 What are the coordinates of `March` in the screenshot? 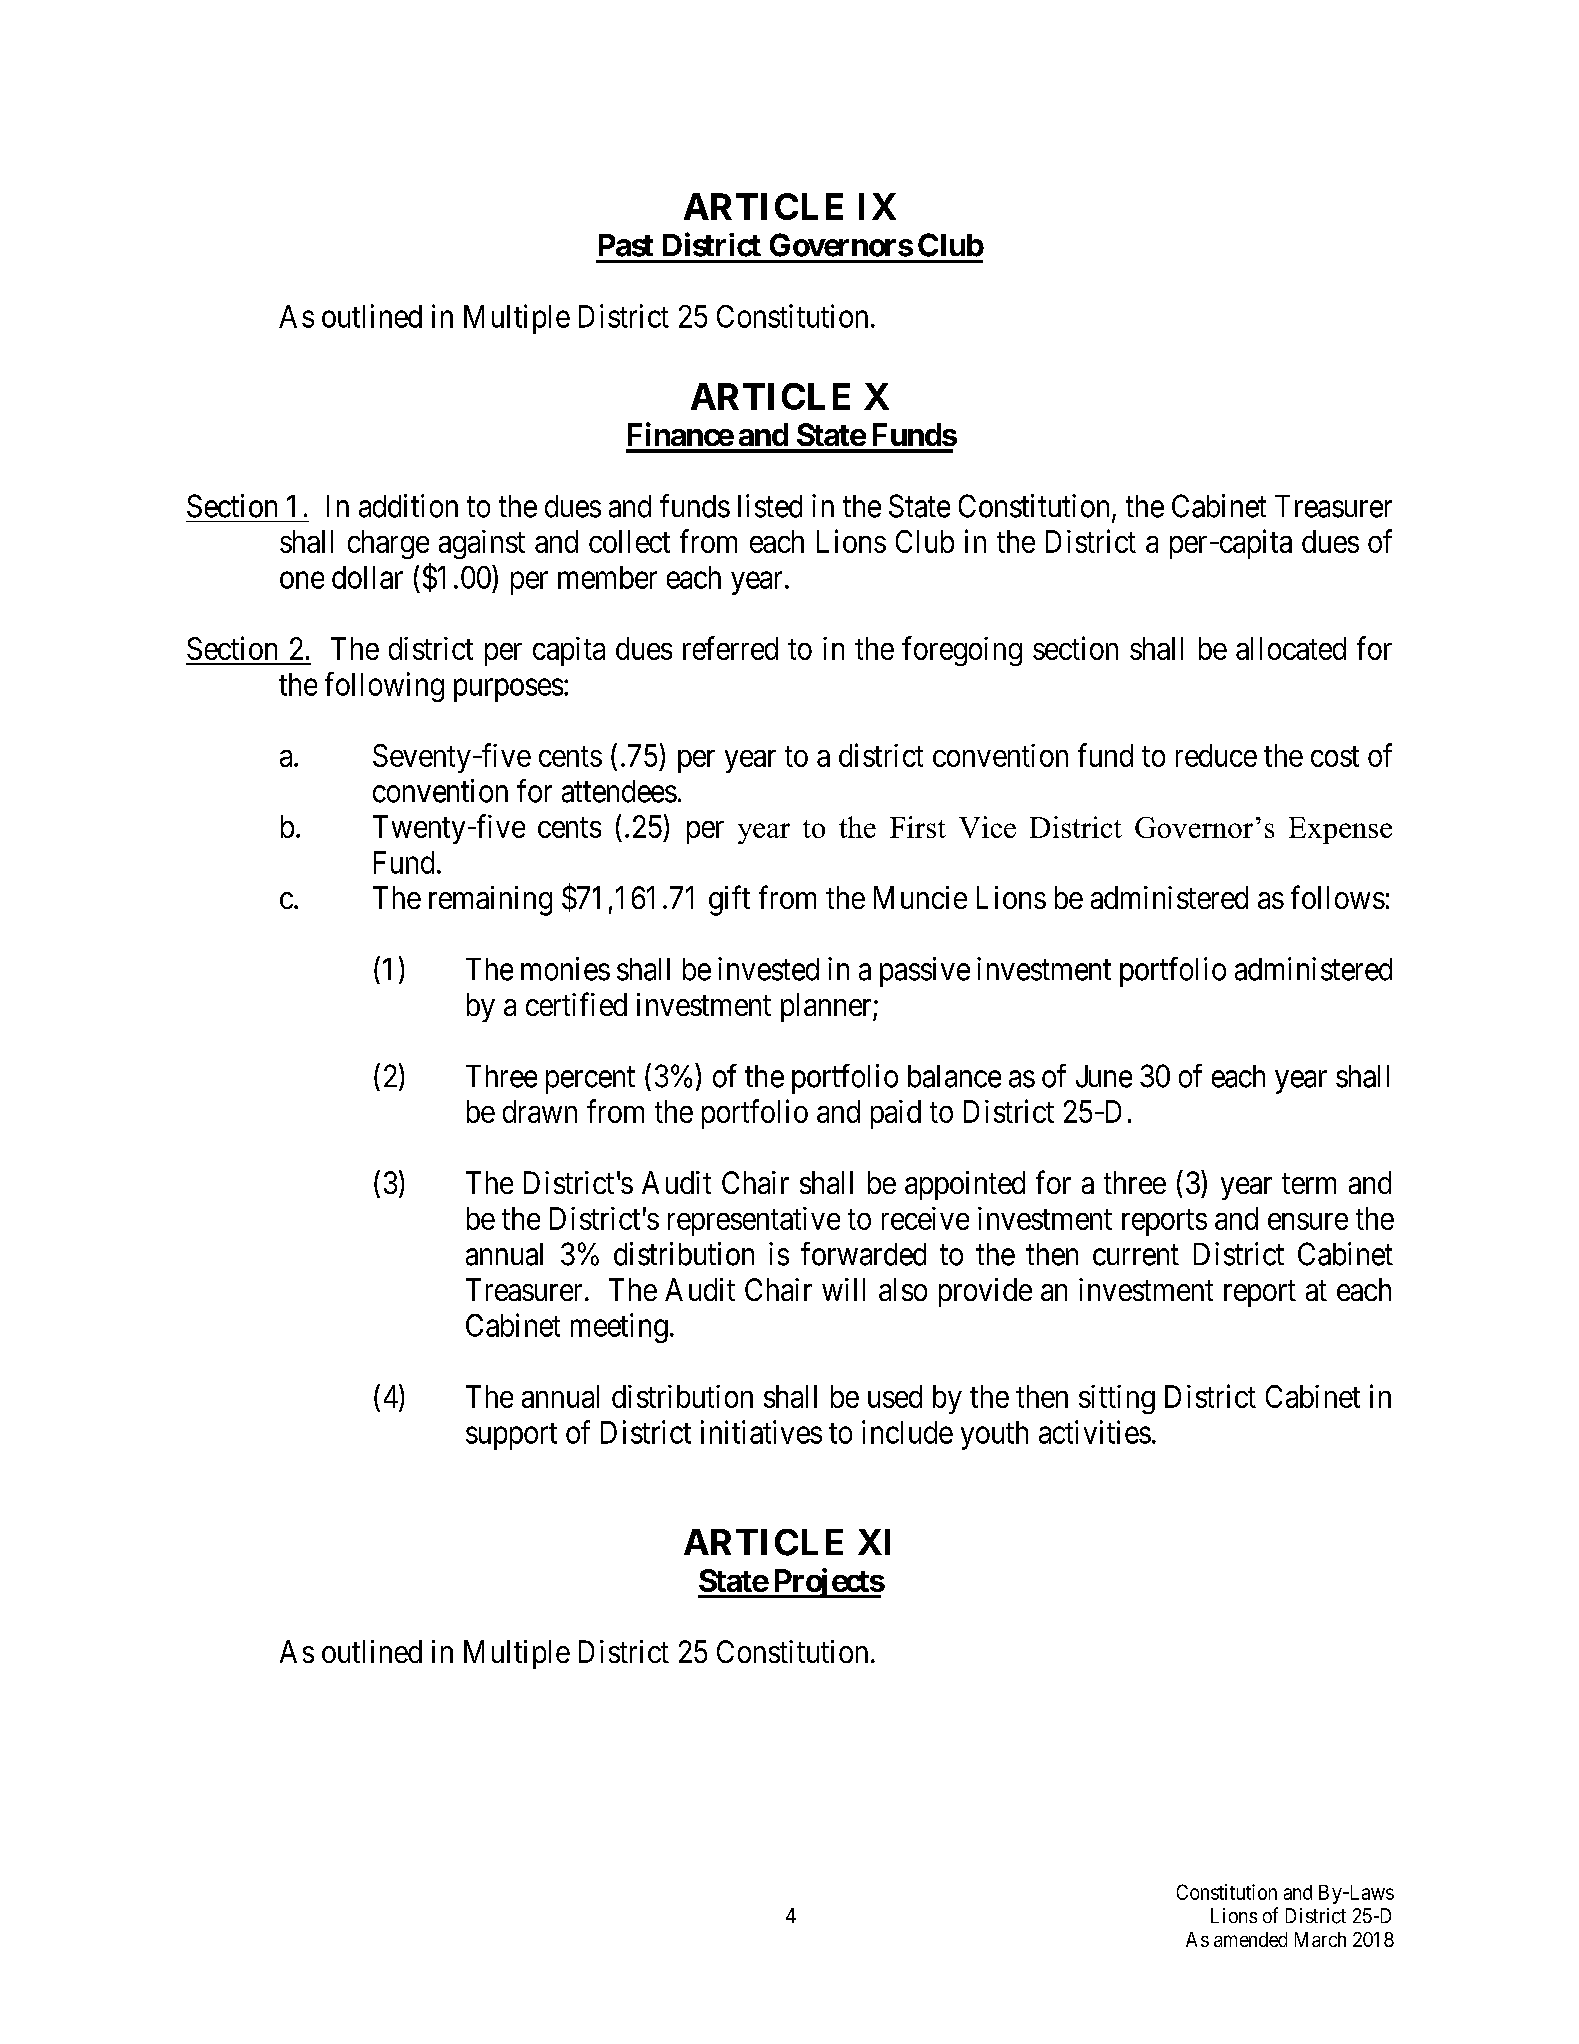 It's located at (1320, 1939).
